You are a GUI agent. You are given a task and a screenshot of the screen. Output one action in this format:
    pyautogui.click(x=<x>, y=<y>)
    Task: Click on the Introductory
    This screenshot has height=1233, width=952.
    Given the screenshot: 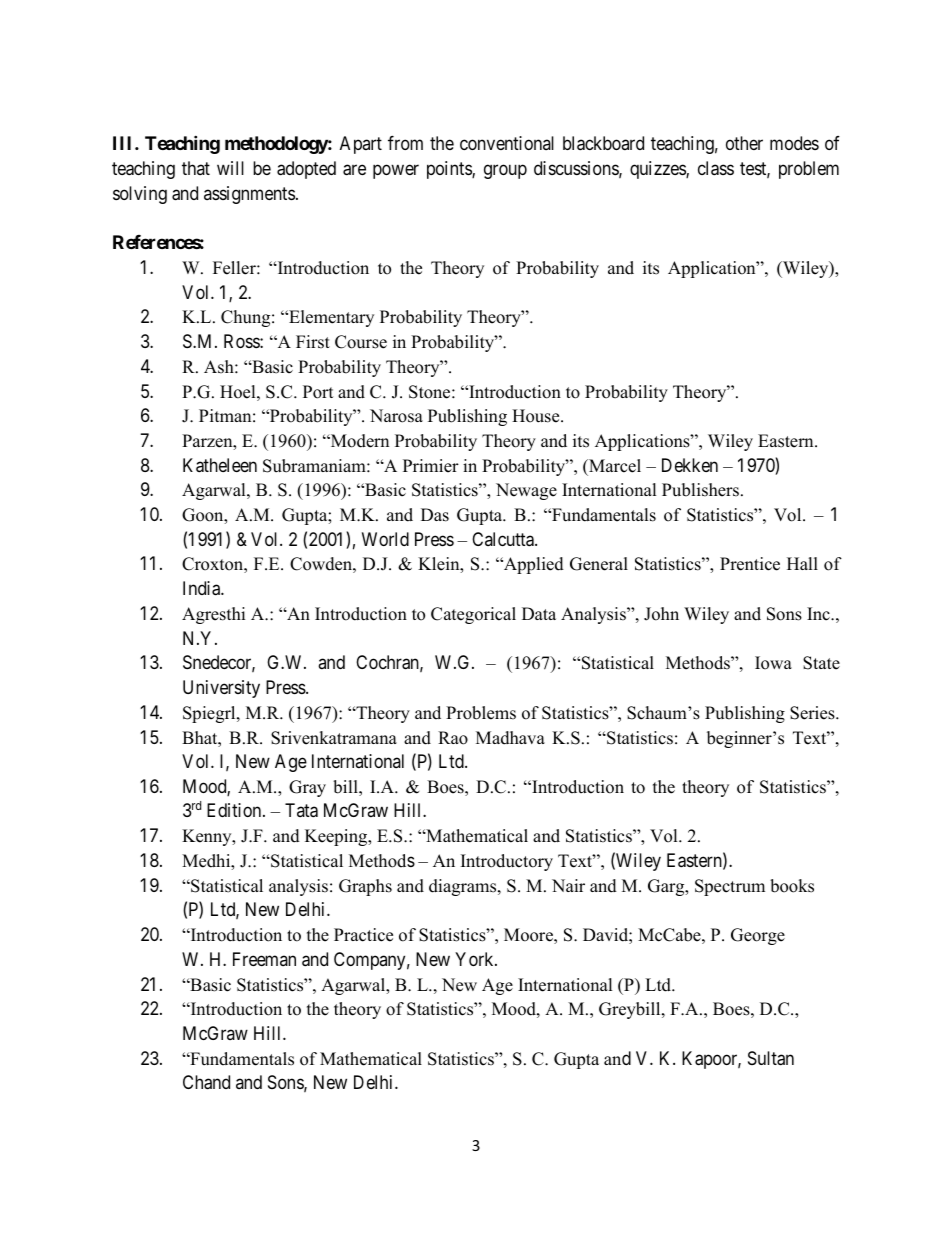 What is the action you would take?
    pyautogui.click(x=507, y=862)
